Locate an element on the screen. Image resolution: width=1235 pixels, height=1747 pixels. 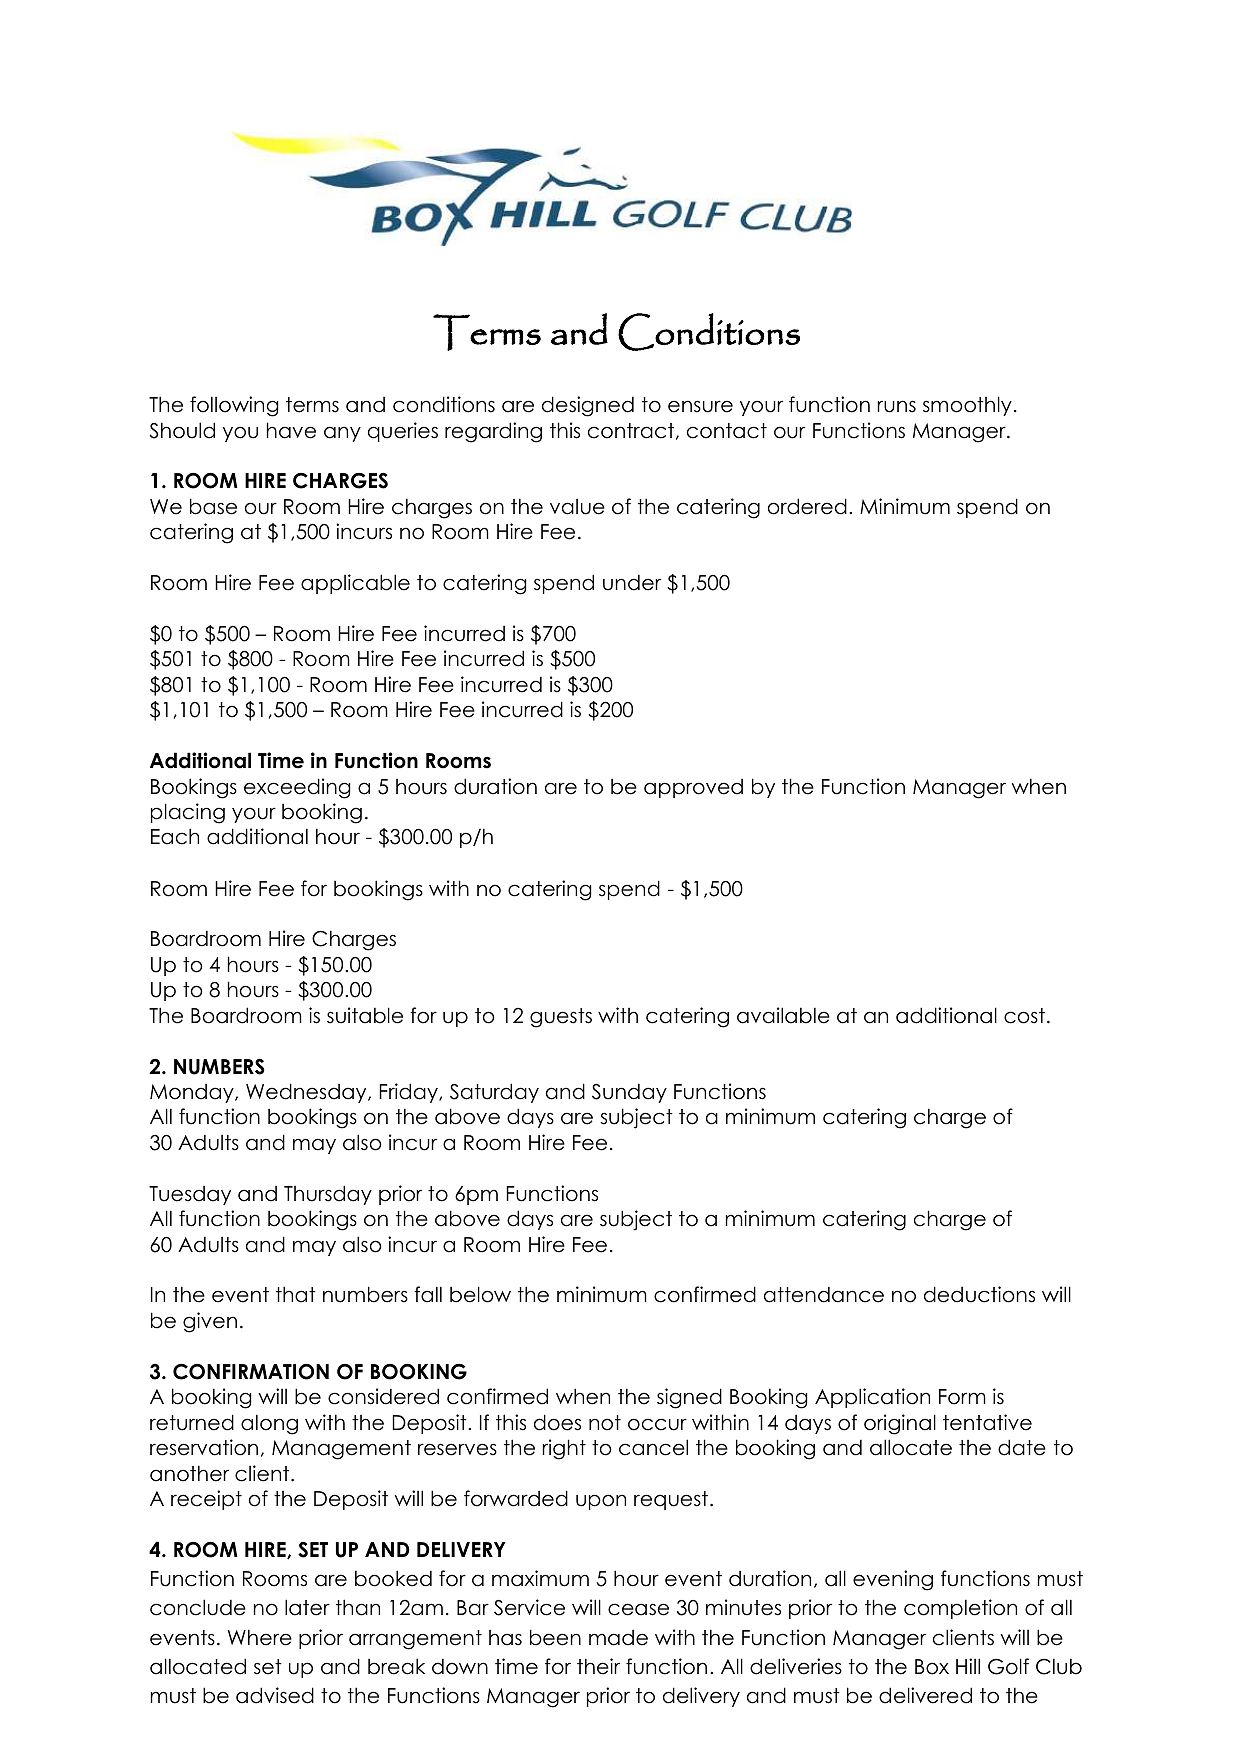
Hill is located at coordinates (968, 1666).
